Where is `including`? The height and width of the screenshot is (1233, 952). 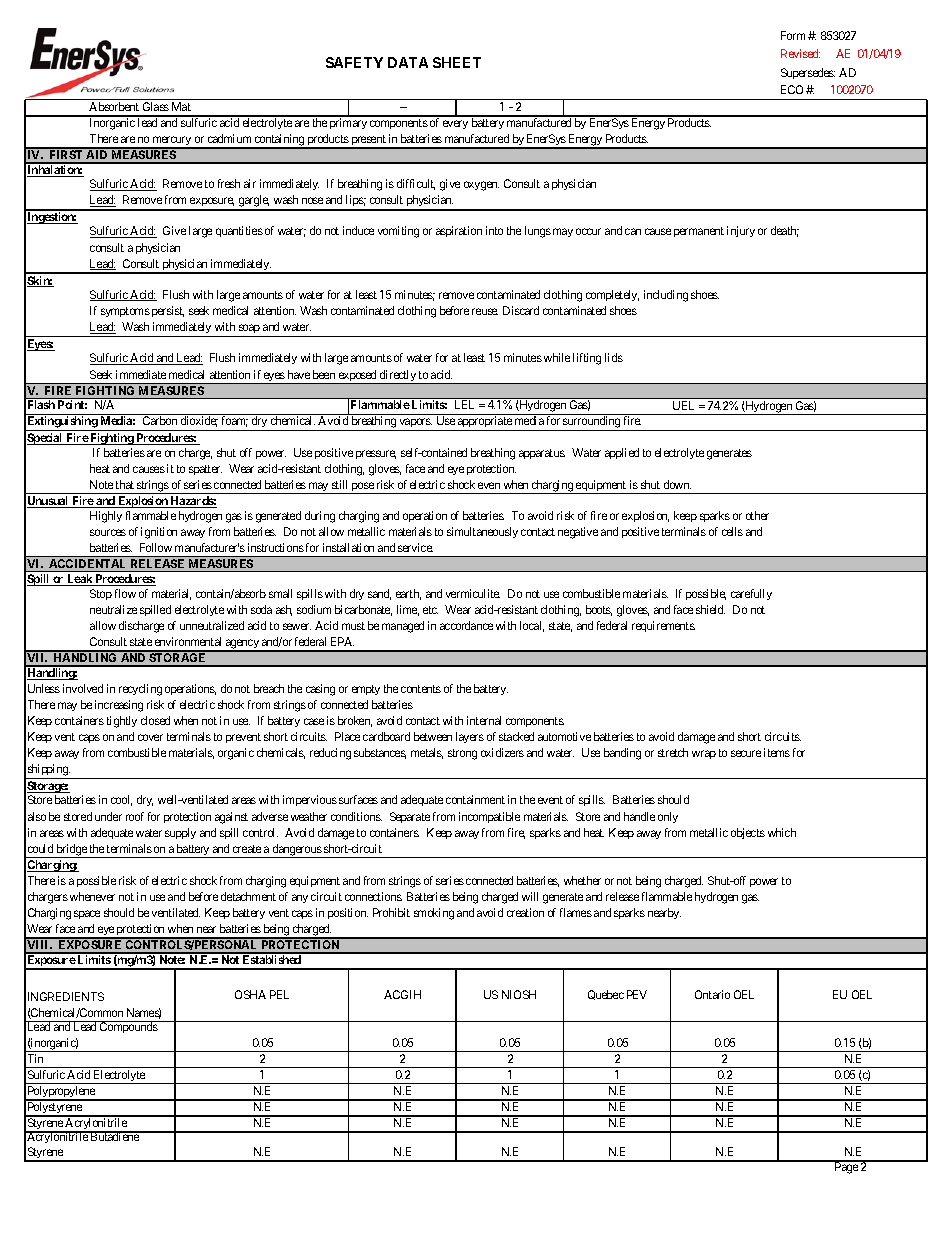
including is located at coordinates (666, 296).
